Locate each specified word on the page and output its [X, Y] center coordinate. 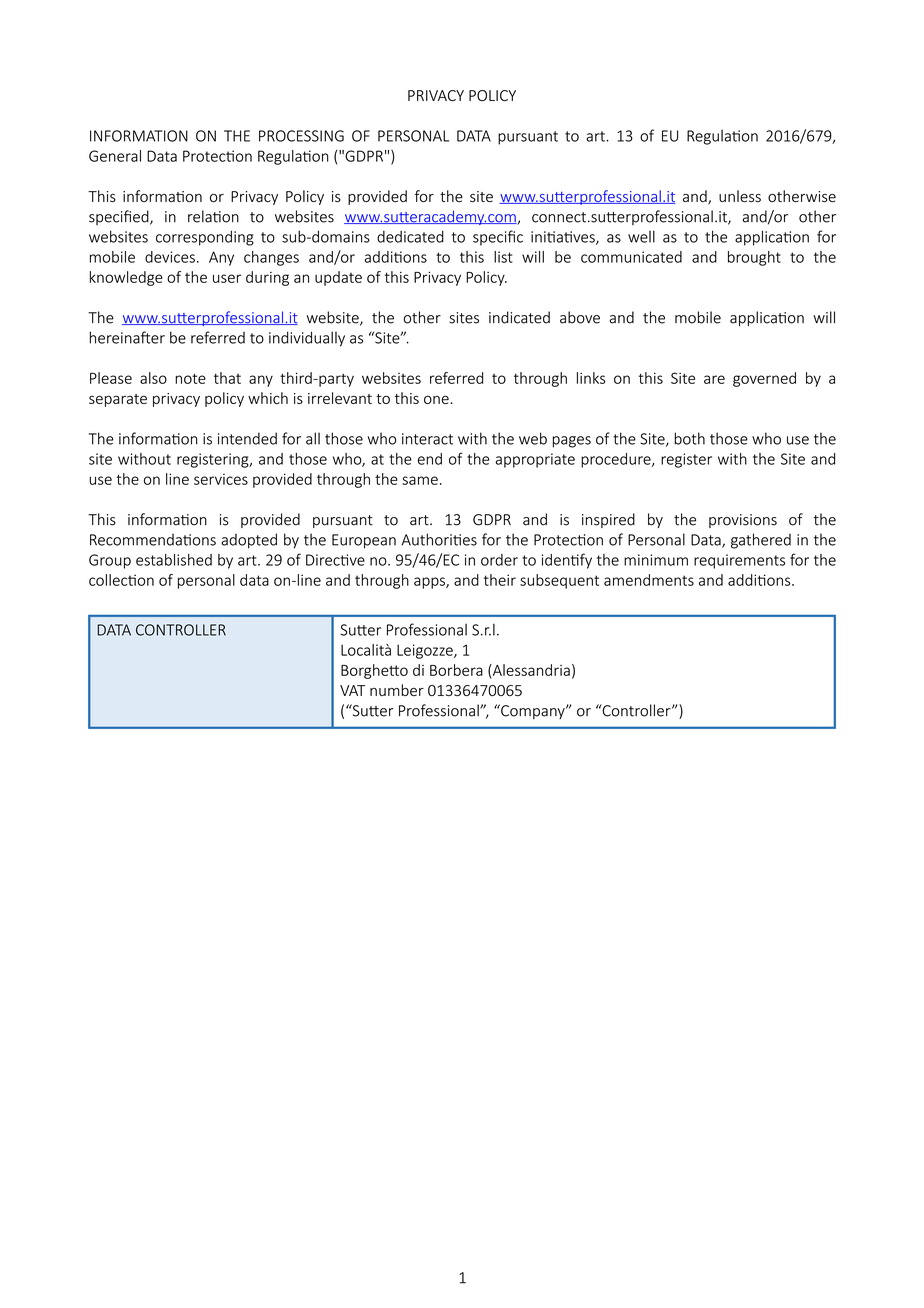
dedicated [410, 236]
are [714, 379]
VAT [352, 690]
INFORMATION [139, 136]
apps [430, 583]
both [689, 438]
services [221, 479]
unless [740, 196]
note [190, 378]
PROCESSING [301, 136]
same [420, 480]
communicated [631, 257]
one [436, 399]
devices [170, 257]
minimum [656, 560]
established [174, 560]
